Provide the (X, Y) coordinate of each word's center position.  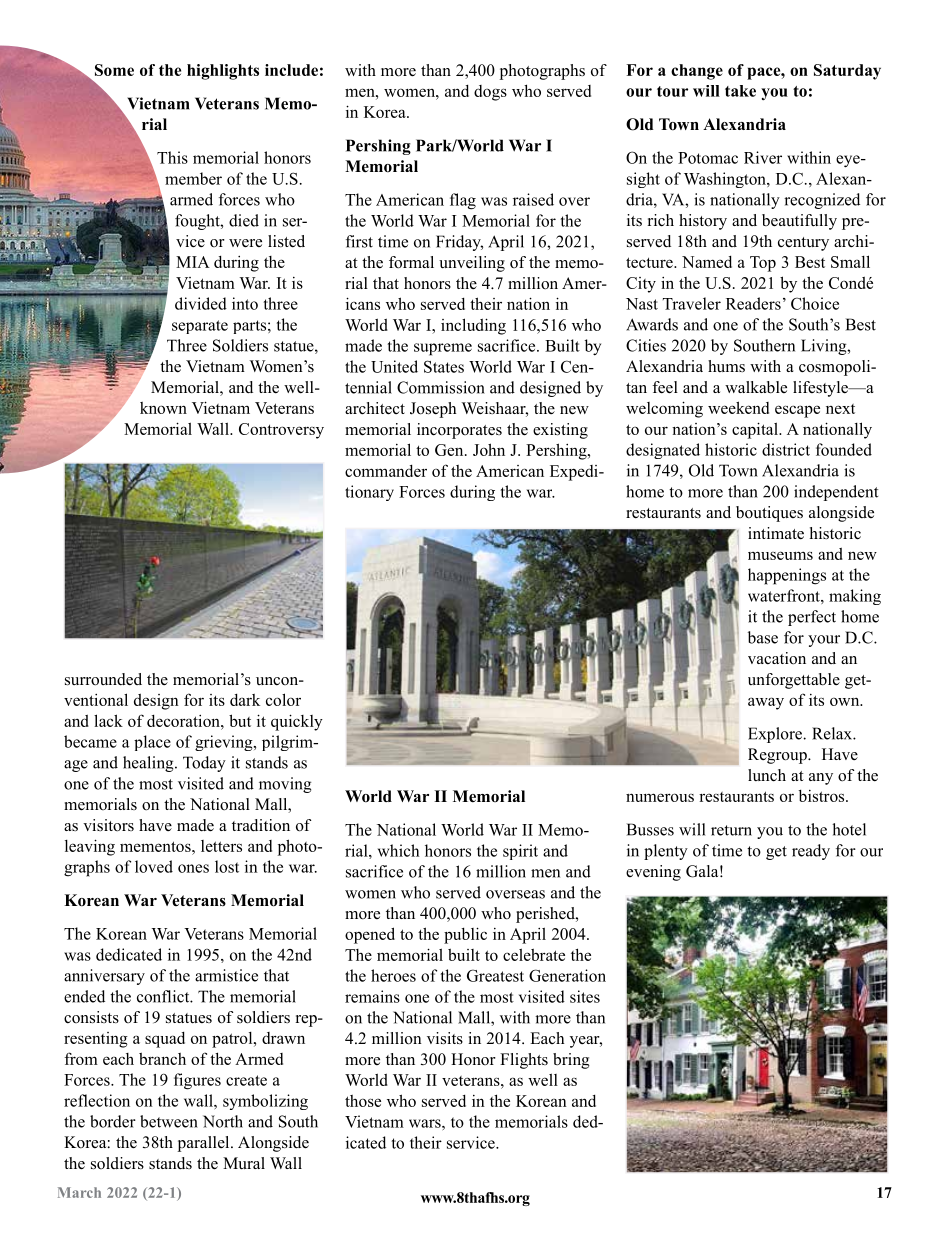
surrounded (103, 679)
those (363, 1101)
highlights (223, 72)
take (740, 91)
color (283, 699)
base (763, 637)
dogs (490, 93)
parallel (205, 1144)
